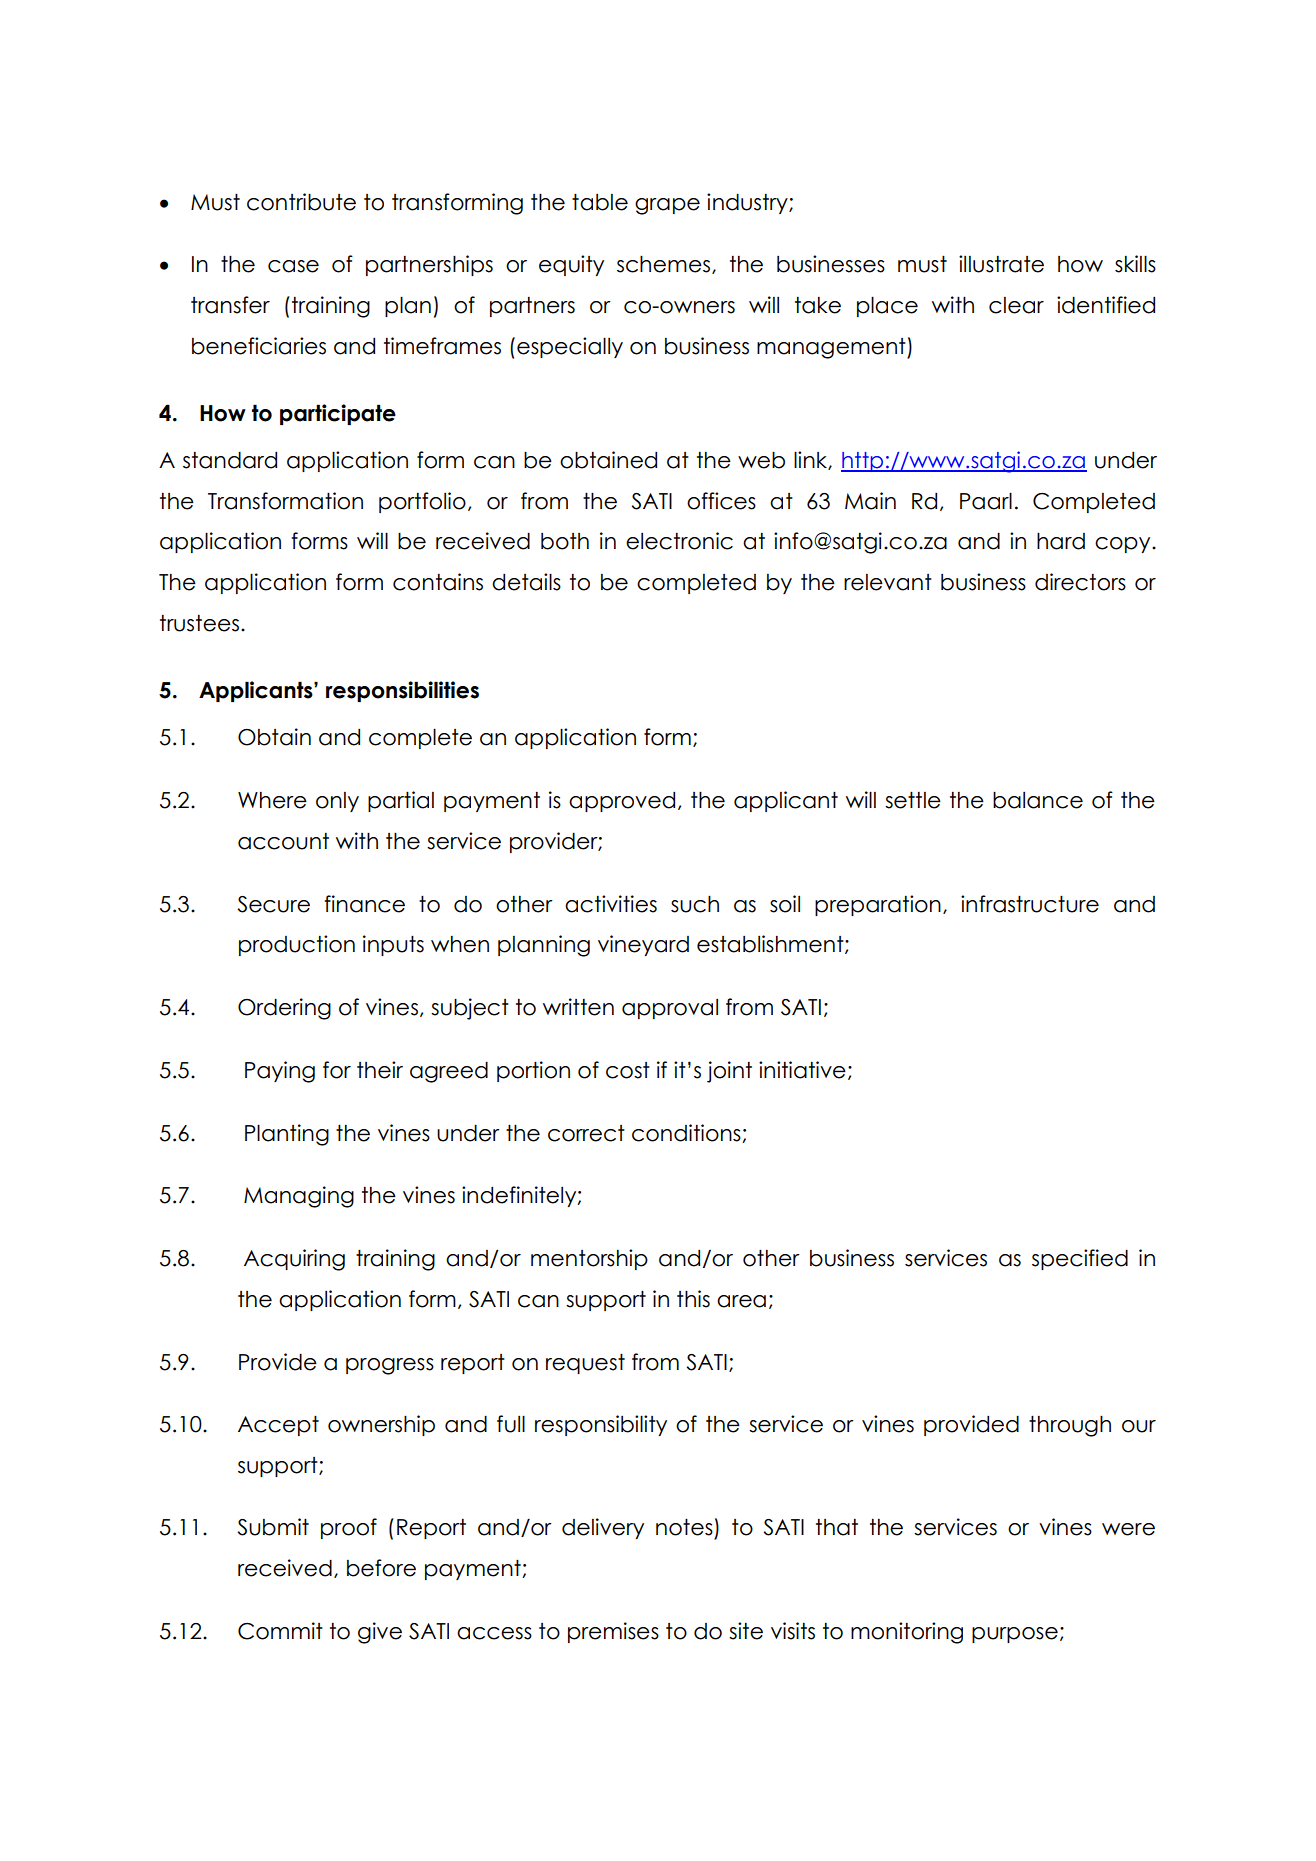  I want to click on purpose, so click(1015, 1635).
